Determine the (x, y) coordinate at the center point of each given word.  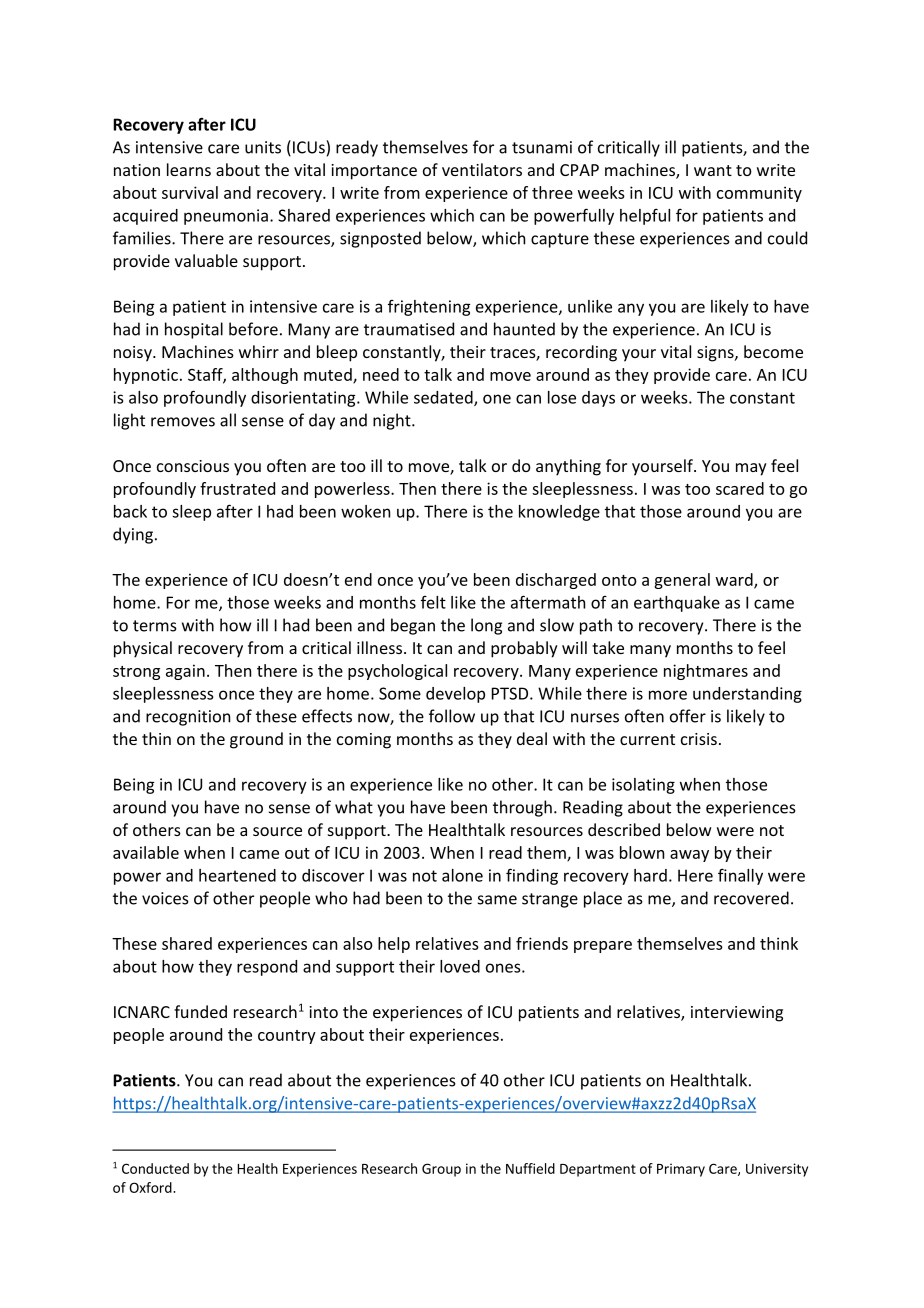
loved (460, 966)
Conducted (155, 1168)
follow (452, 716)
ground (256, 740)
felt (433, 602)
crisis (699, 739)
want (713, 170)
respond (267, 968)
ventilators (482, 169)
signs (716, 354)
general (682, 581)
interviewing (737, 1014)
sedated (444, 398)
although (265, 376)
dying (133, 535)
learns (189, 169)
